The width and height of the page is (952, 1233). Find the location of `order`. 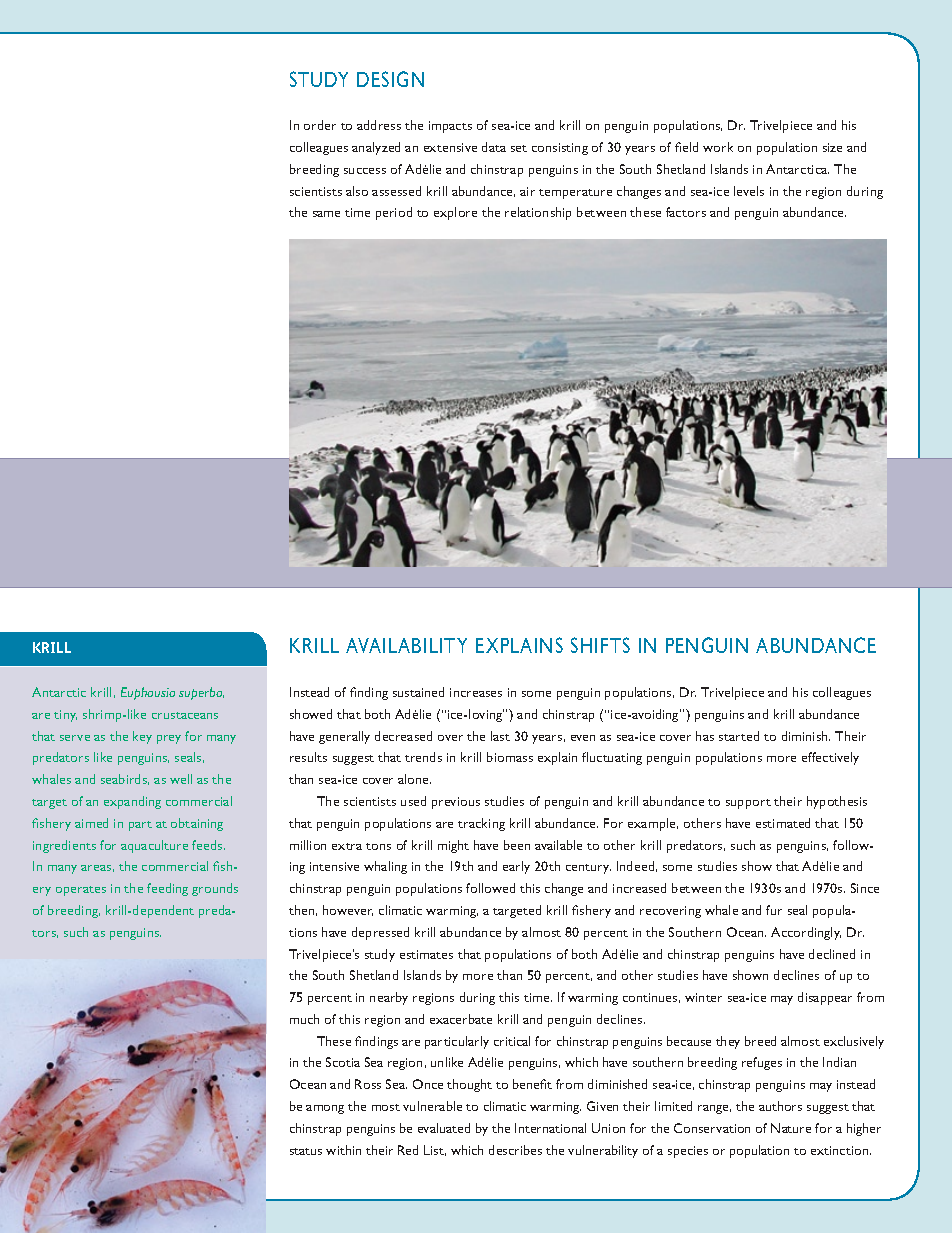

order is located at coordinates (320, 125).
